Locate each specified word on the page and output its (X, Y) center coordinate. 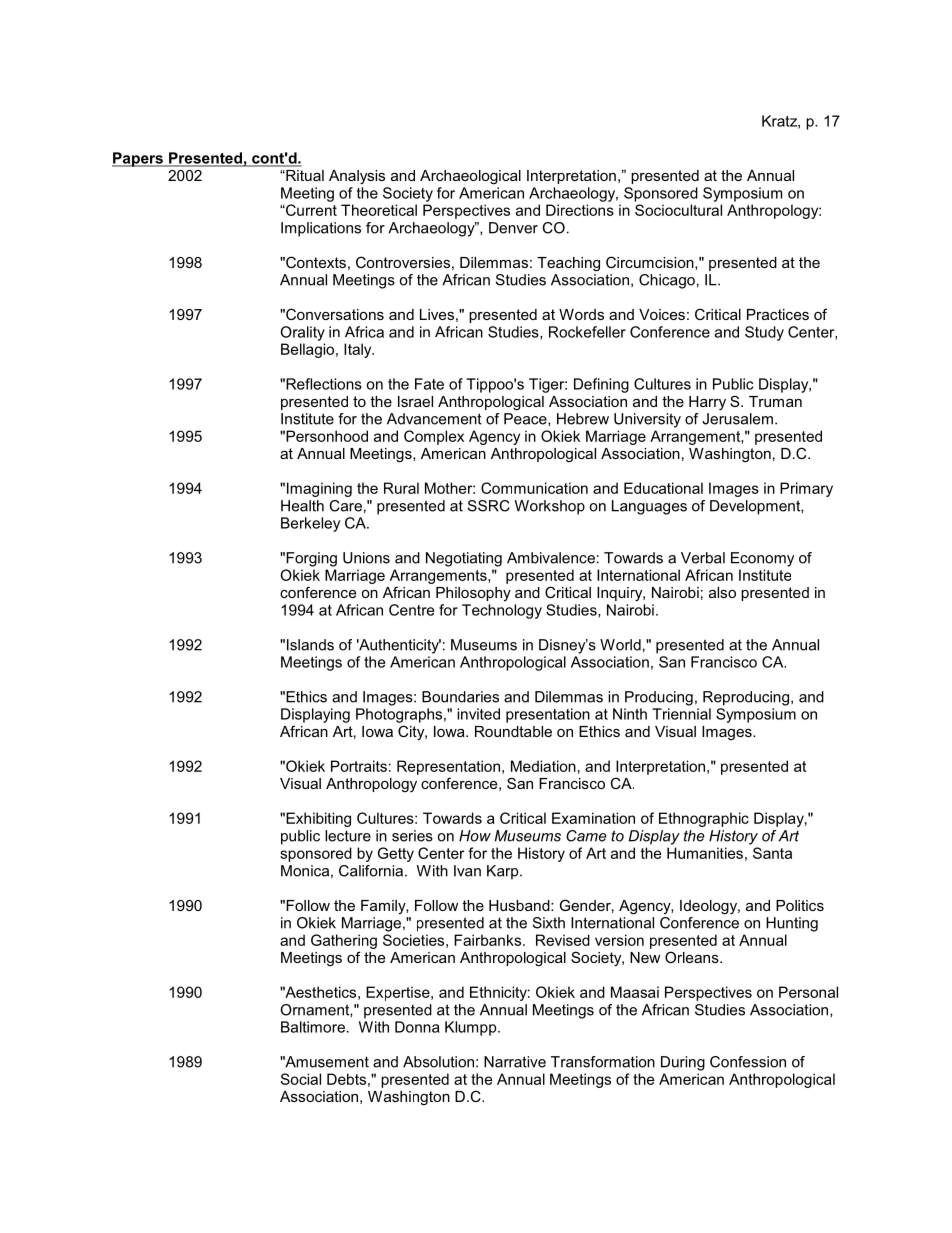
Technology (502, 611)
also (722, 592)
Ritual (304, 175)
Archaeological (470, 177)
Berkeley (310, 524)
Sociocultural (678, 210)
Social (300, 1079)
